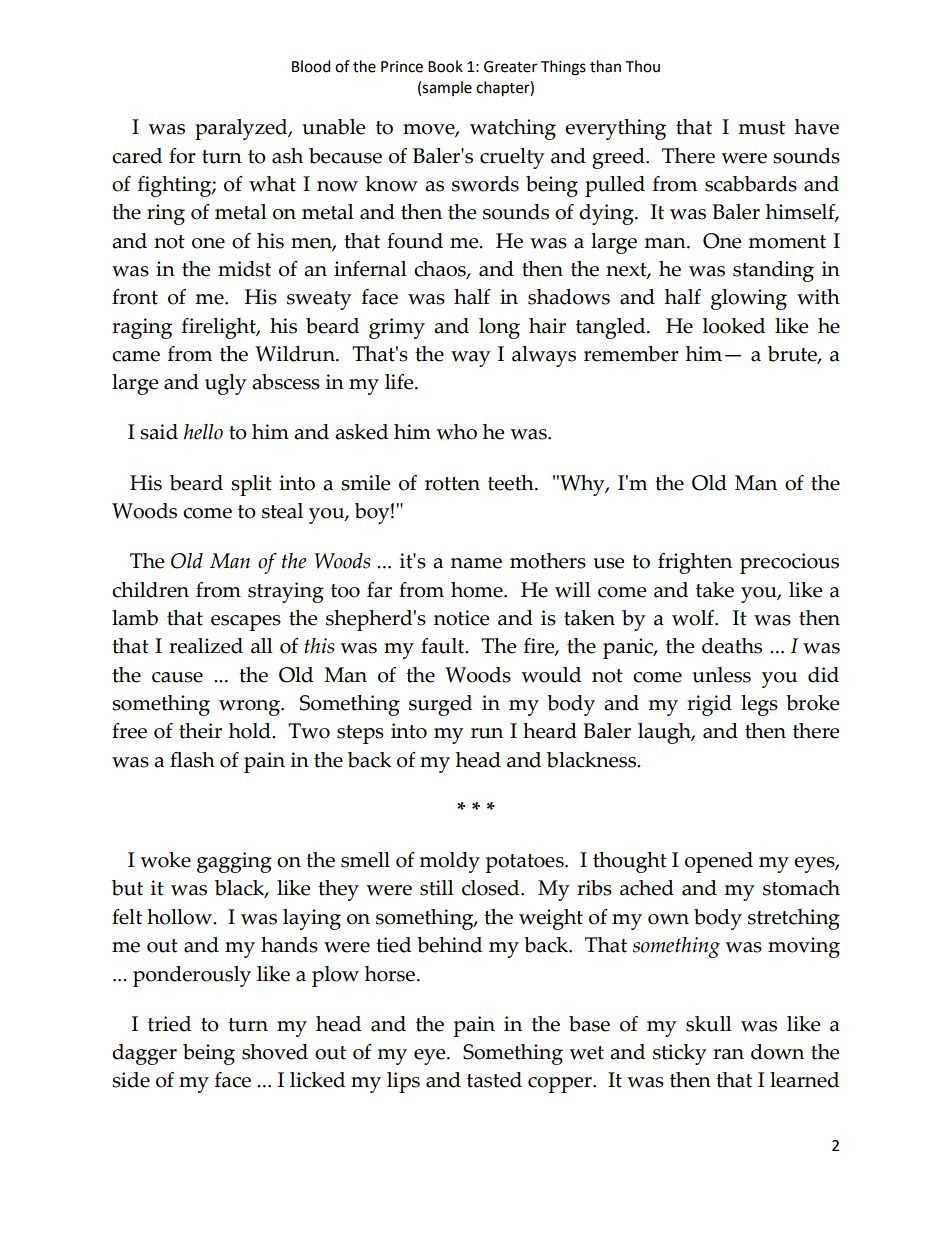  Describe the element at coordinates (182, 156) in the image. I see `for` at that location.
